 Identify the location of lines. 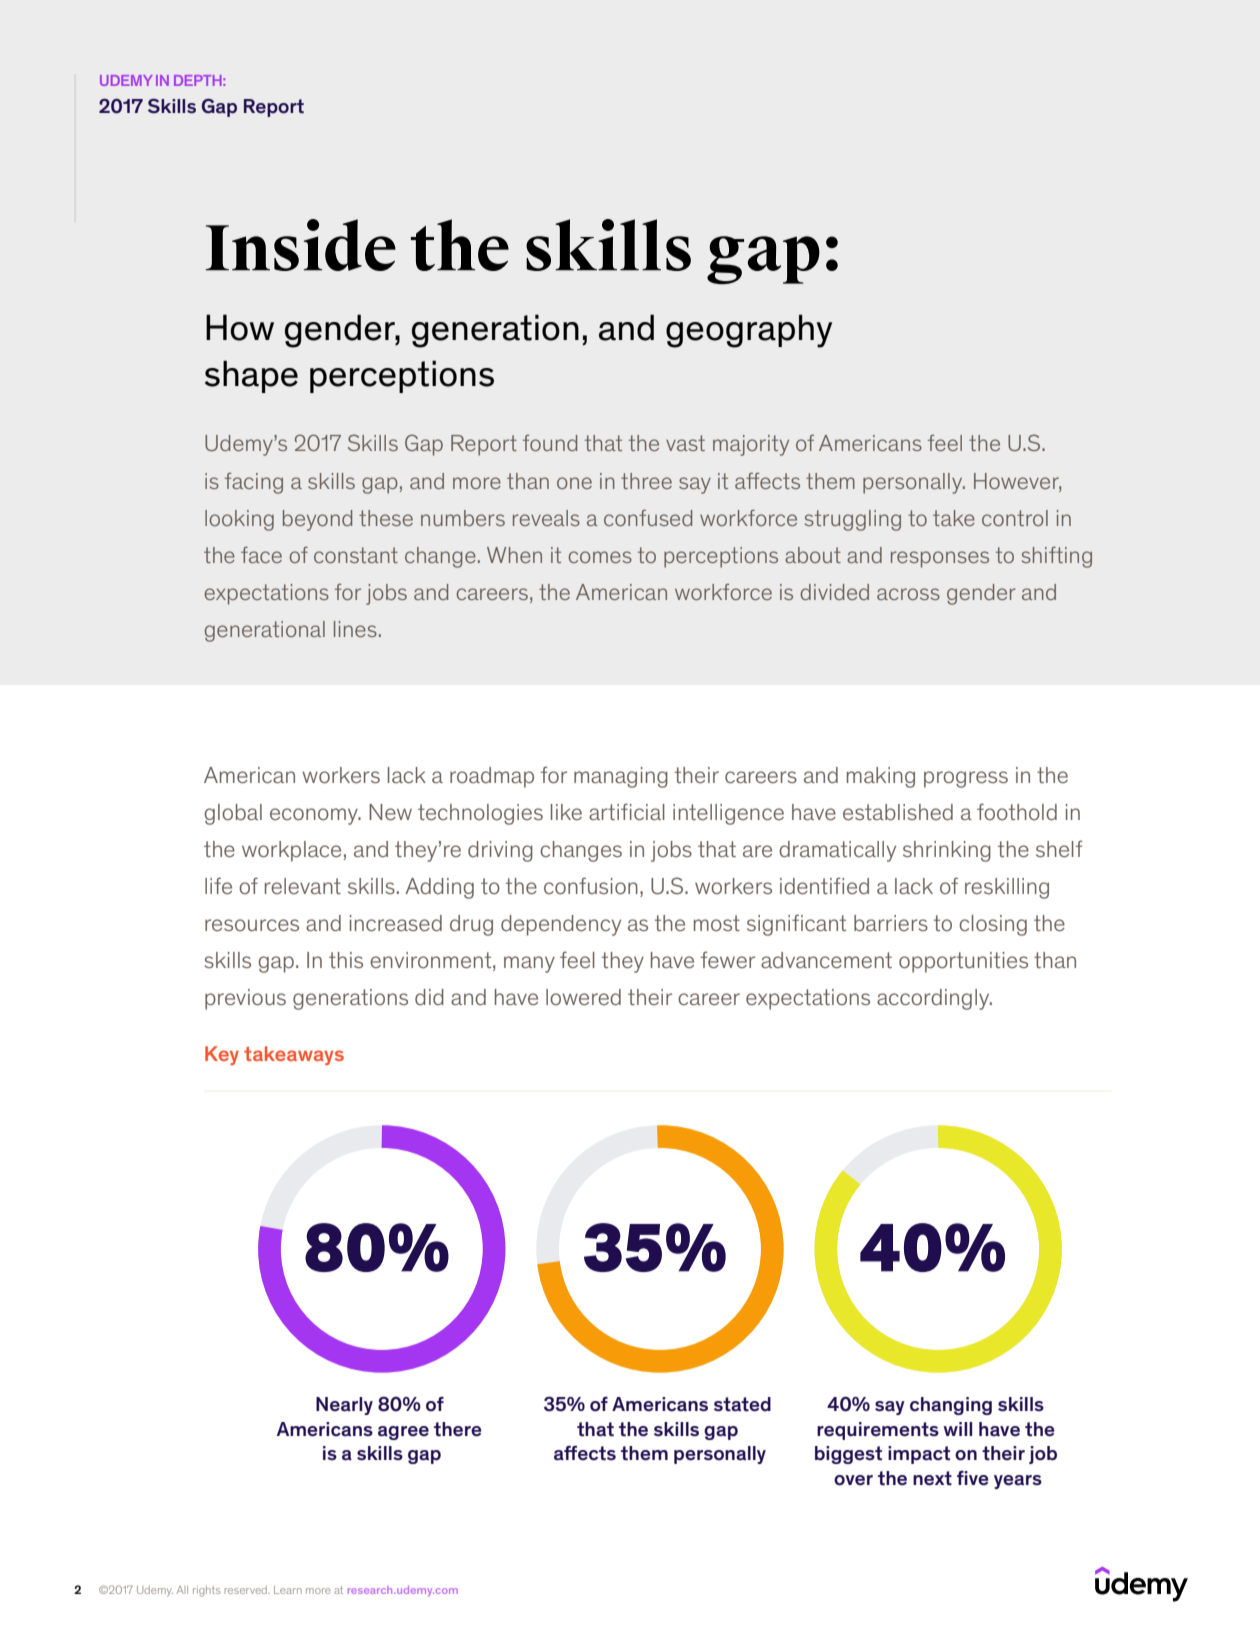
(355, 629).
